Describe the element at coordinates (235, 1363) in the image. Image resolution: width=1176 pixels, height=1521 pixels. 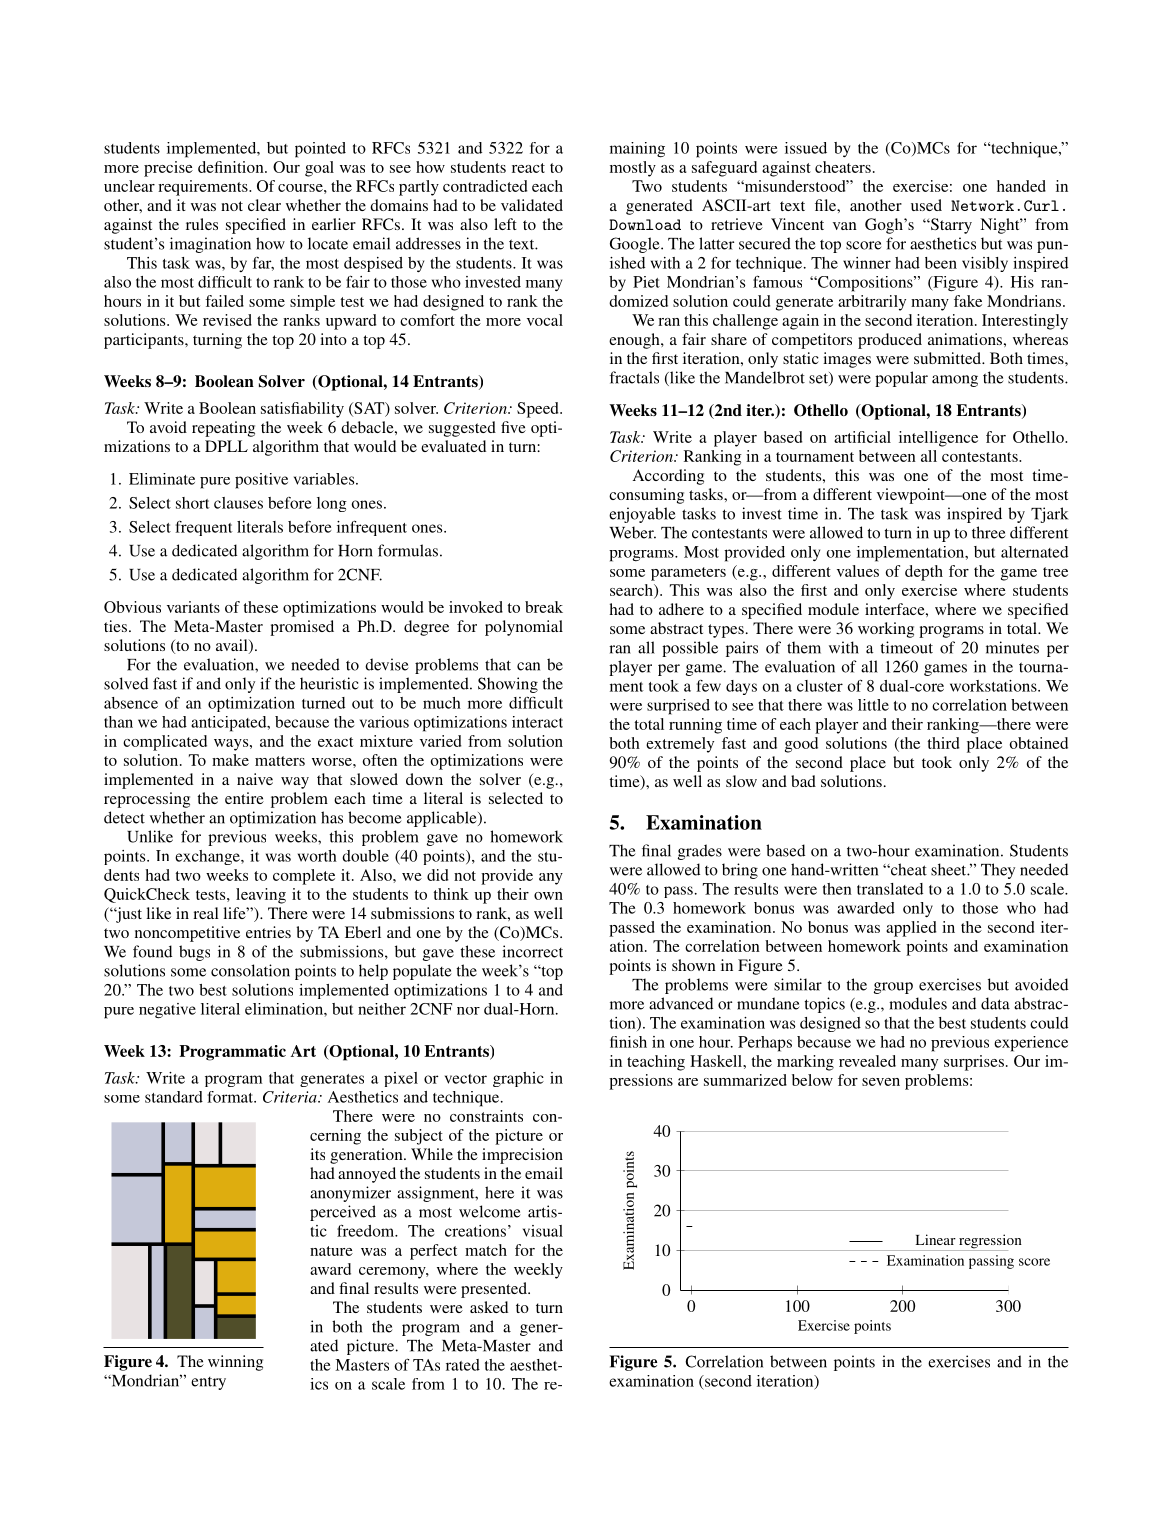
I see `winning` at that location.
